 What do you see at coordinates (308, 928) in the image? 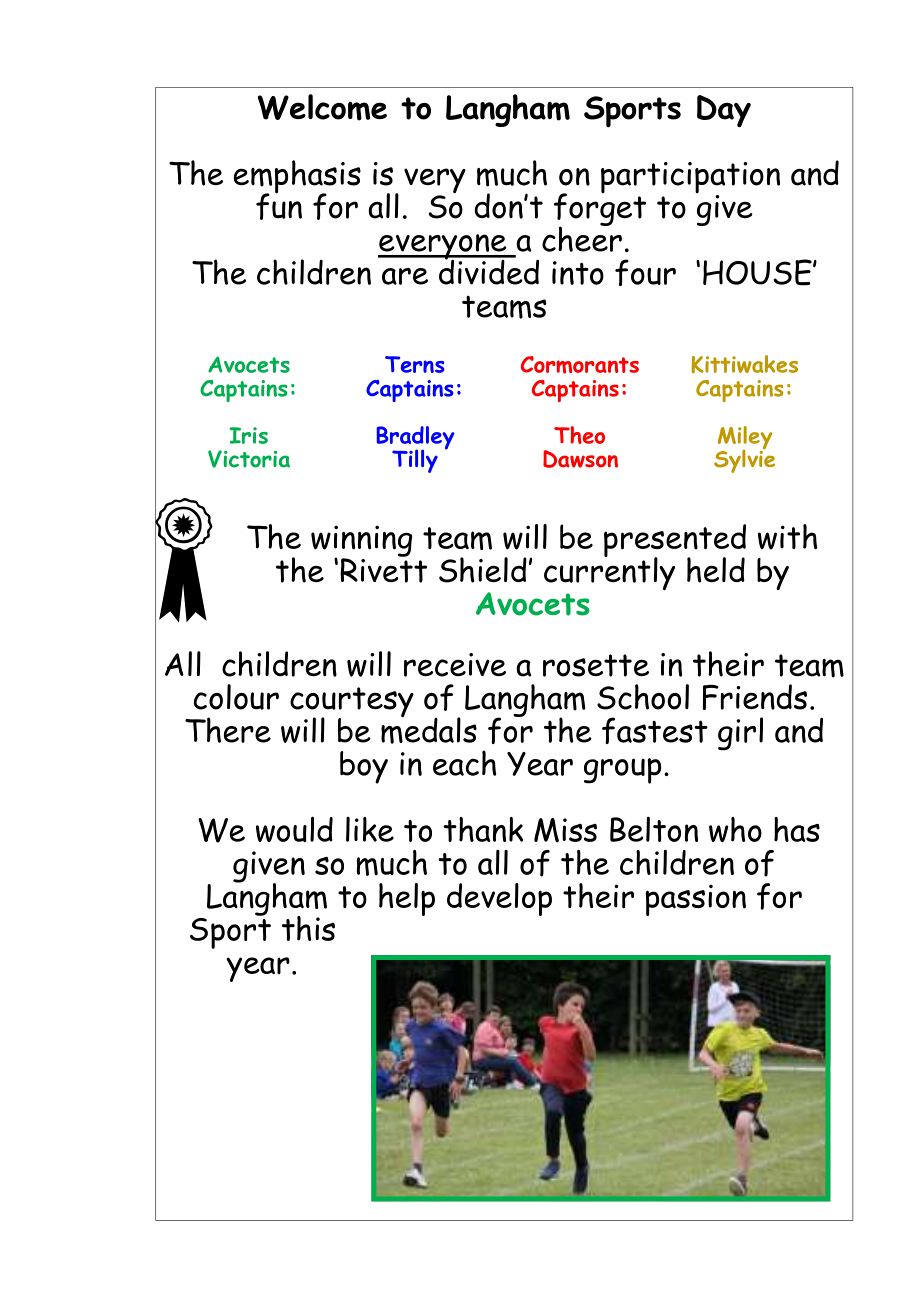
I see `this` at bounding box center [308, 928].
